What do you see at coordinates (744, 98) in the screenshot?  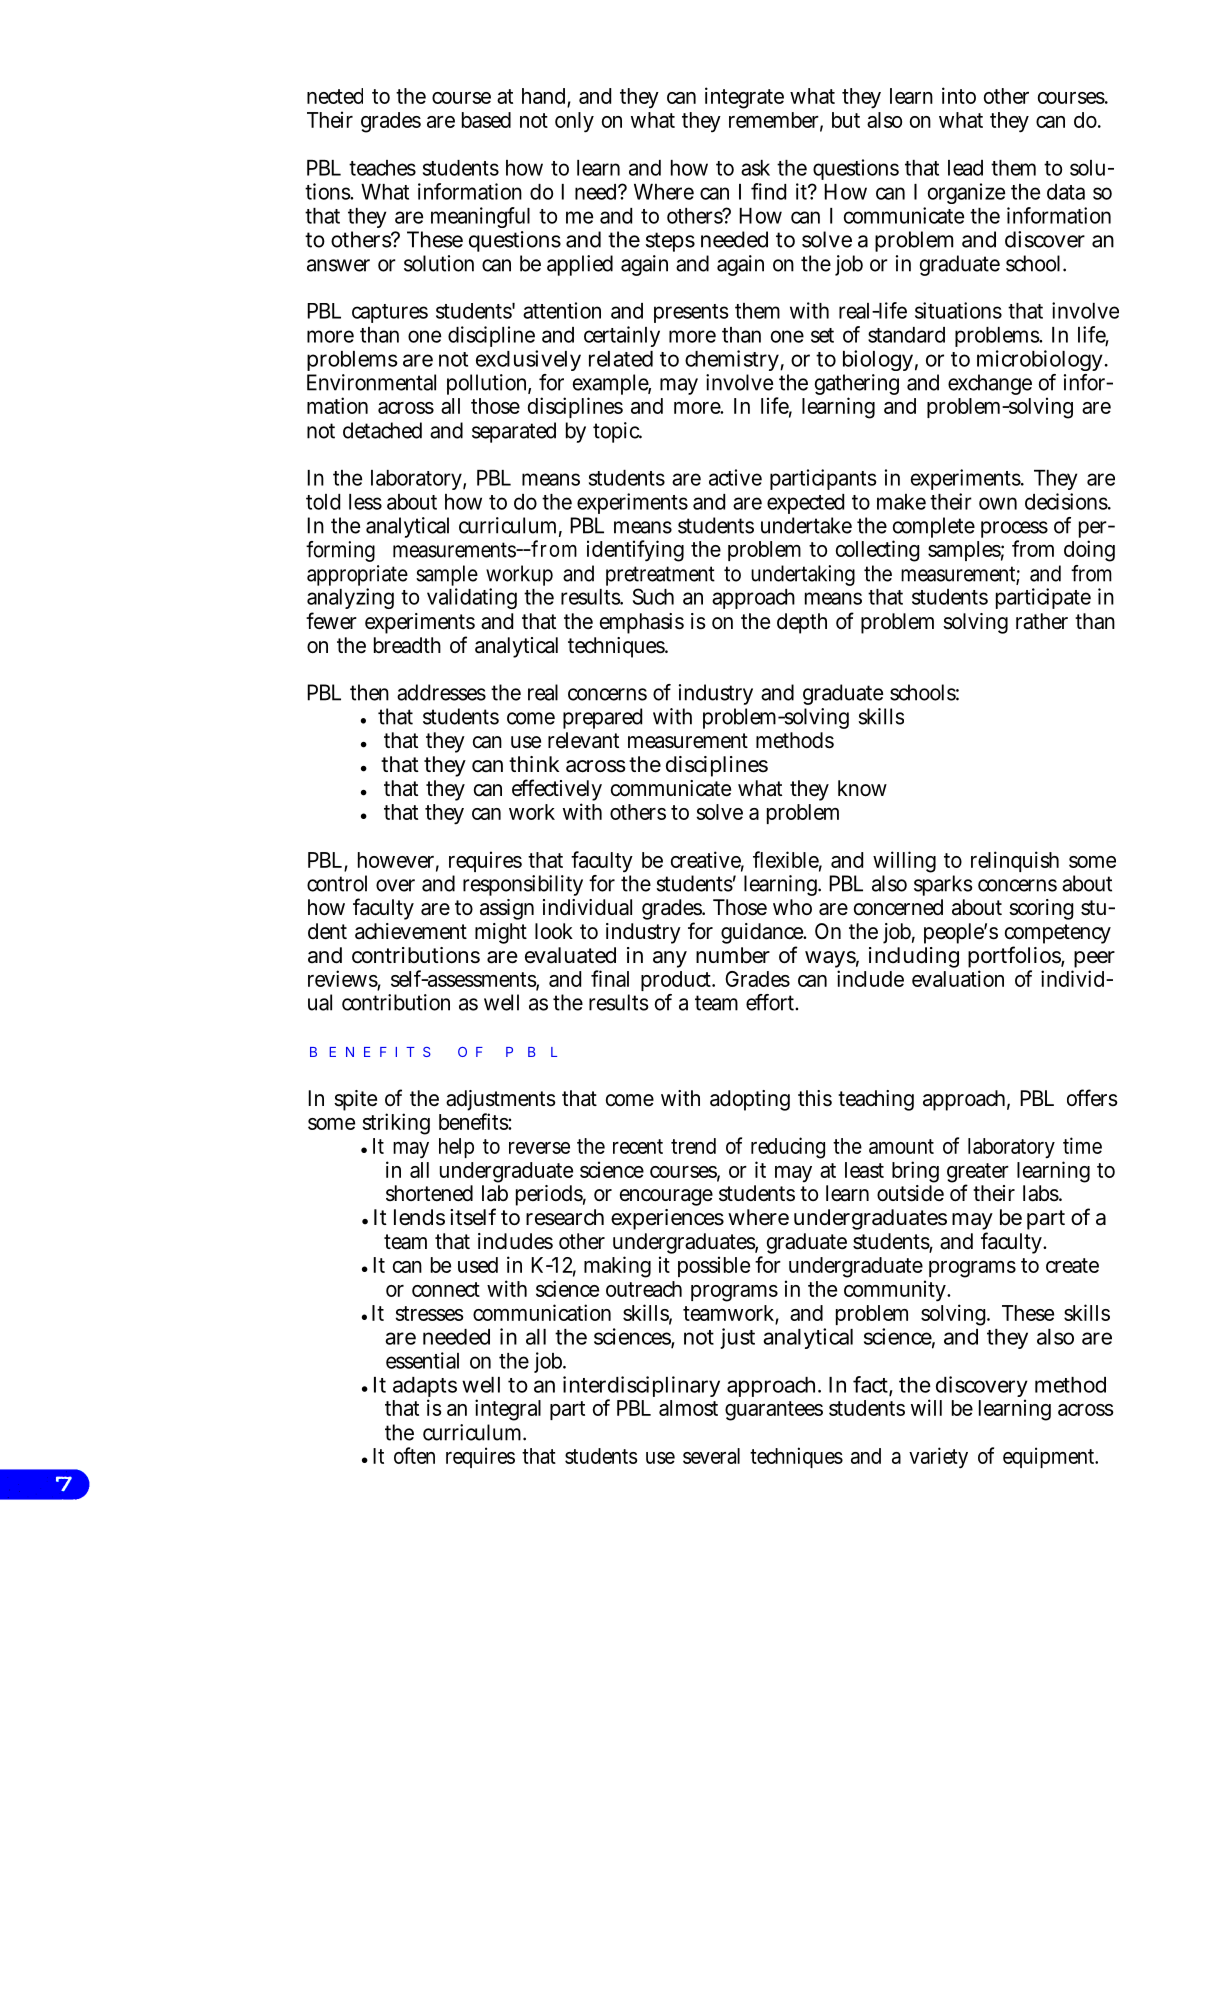 I see `integrate` at bounding box center [744, 98].
